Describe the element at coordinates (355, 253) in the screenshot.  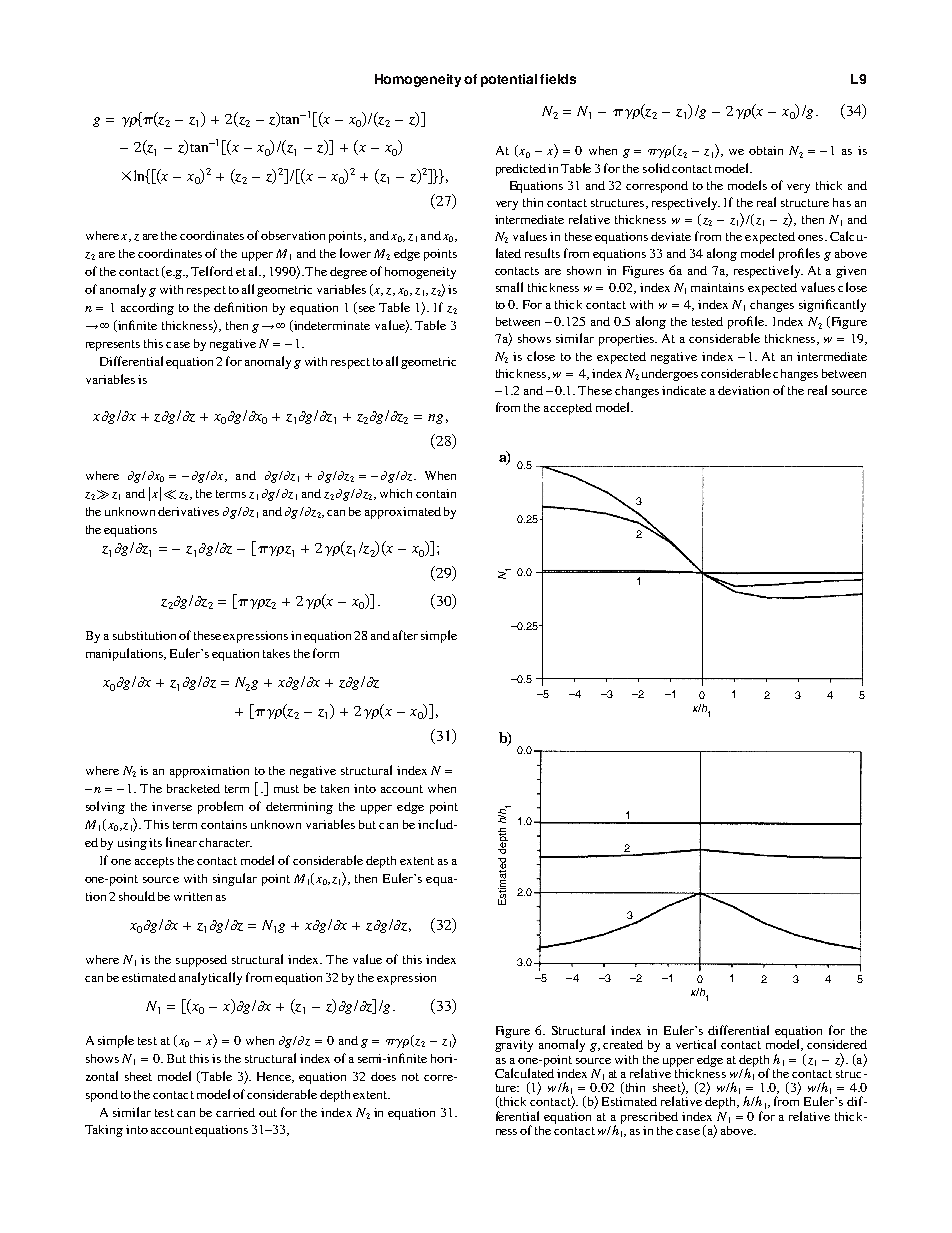
I see `lower` at that location.
